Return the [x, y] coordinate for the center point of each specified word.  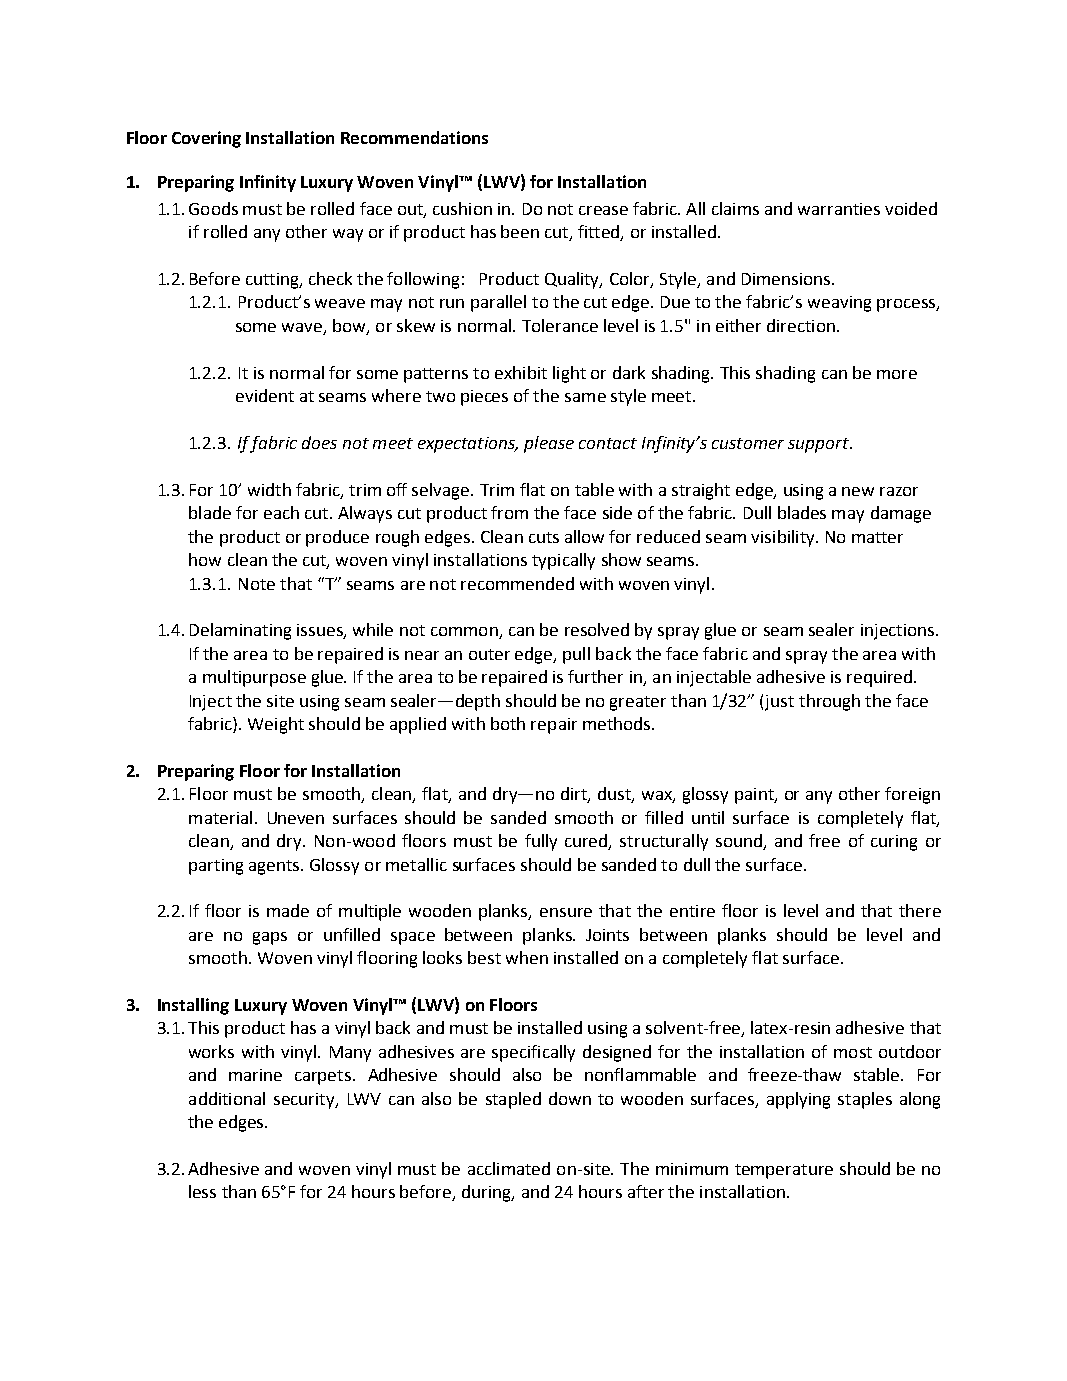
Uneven [296, 818]
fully [541, 842]
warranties [839, 209]
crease [603, 210]
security [305, 1101]
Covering [206, 139]
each [281, 512]
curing [894, 843]
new [858, 491]
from [509, 512]
